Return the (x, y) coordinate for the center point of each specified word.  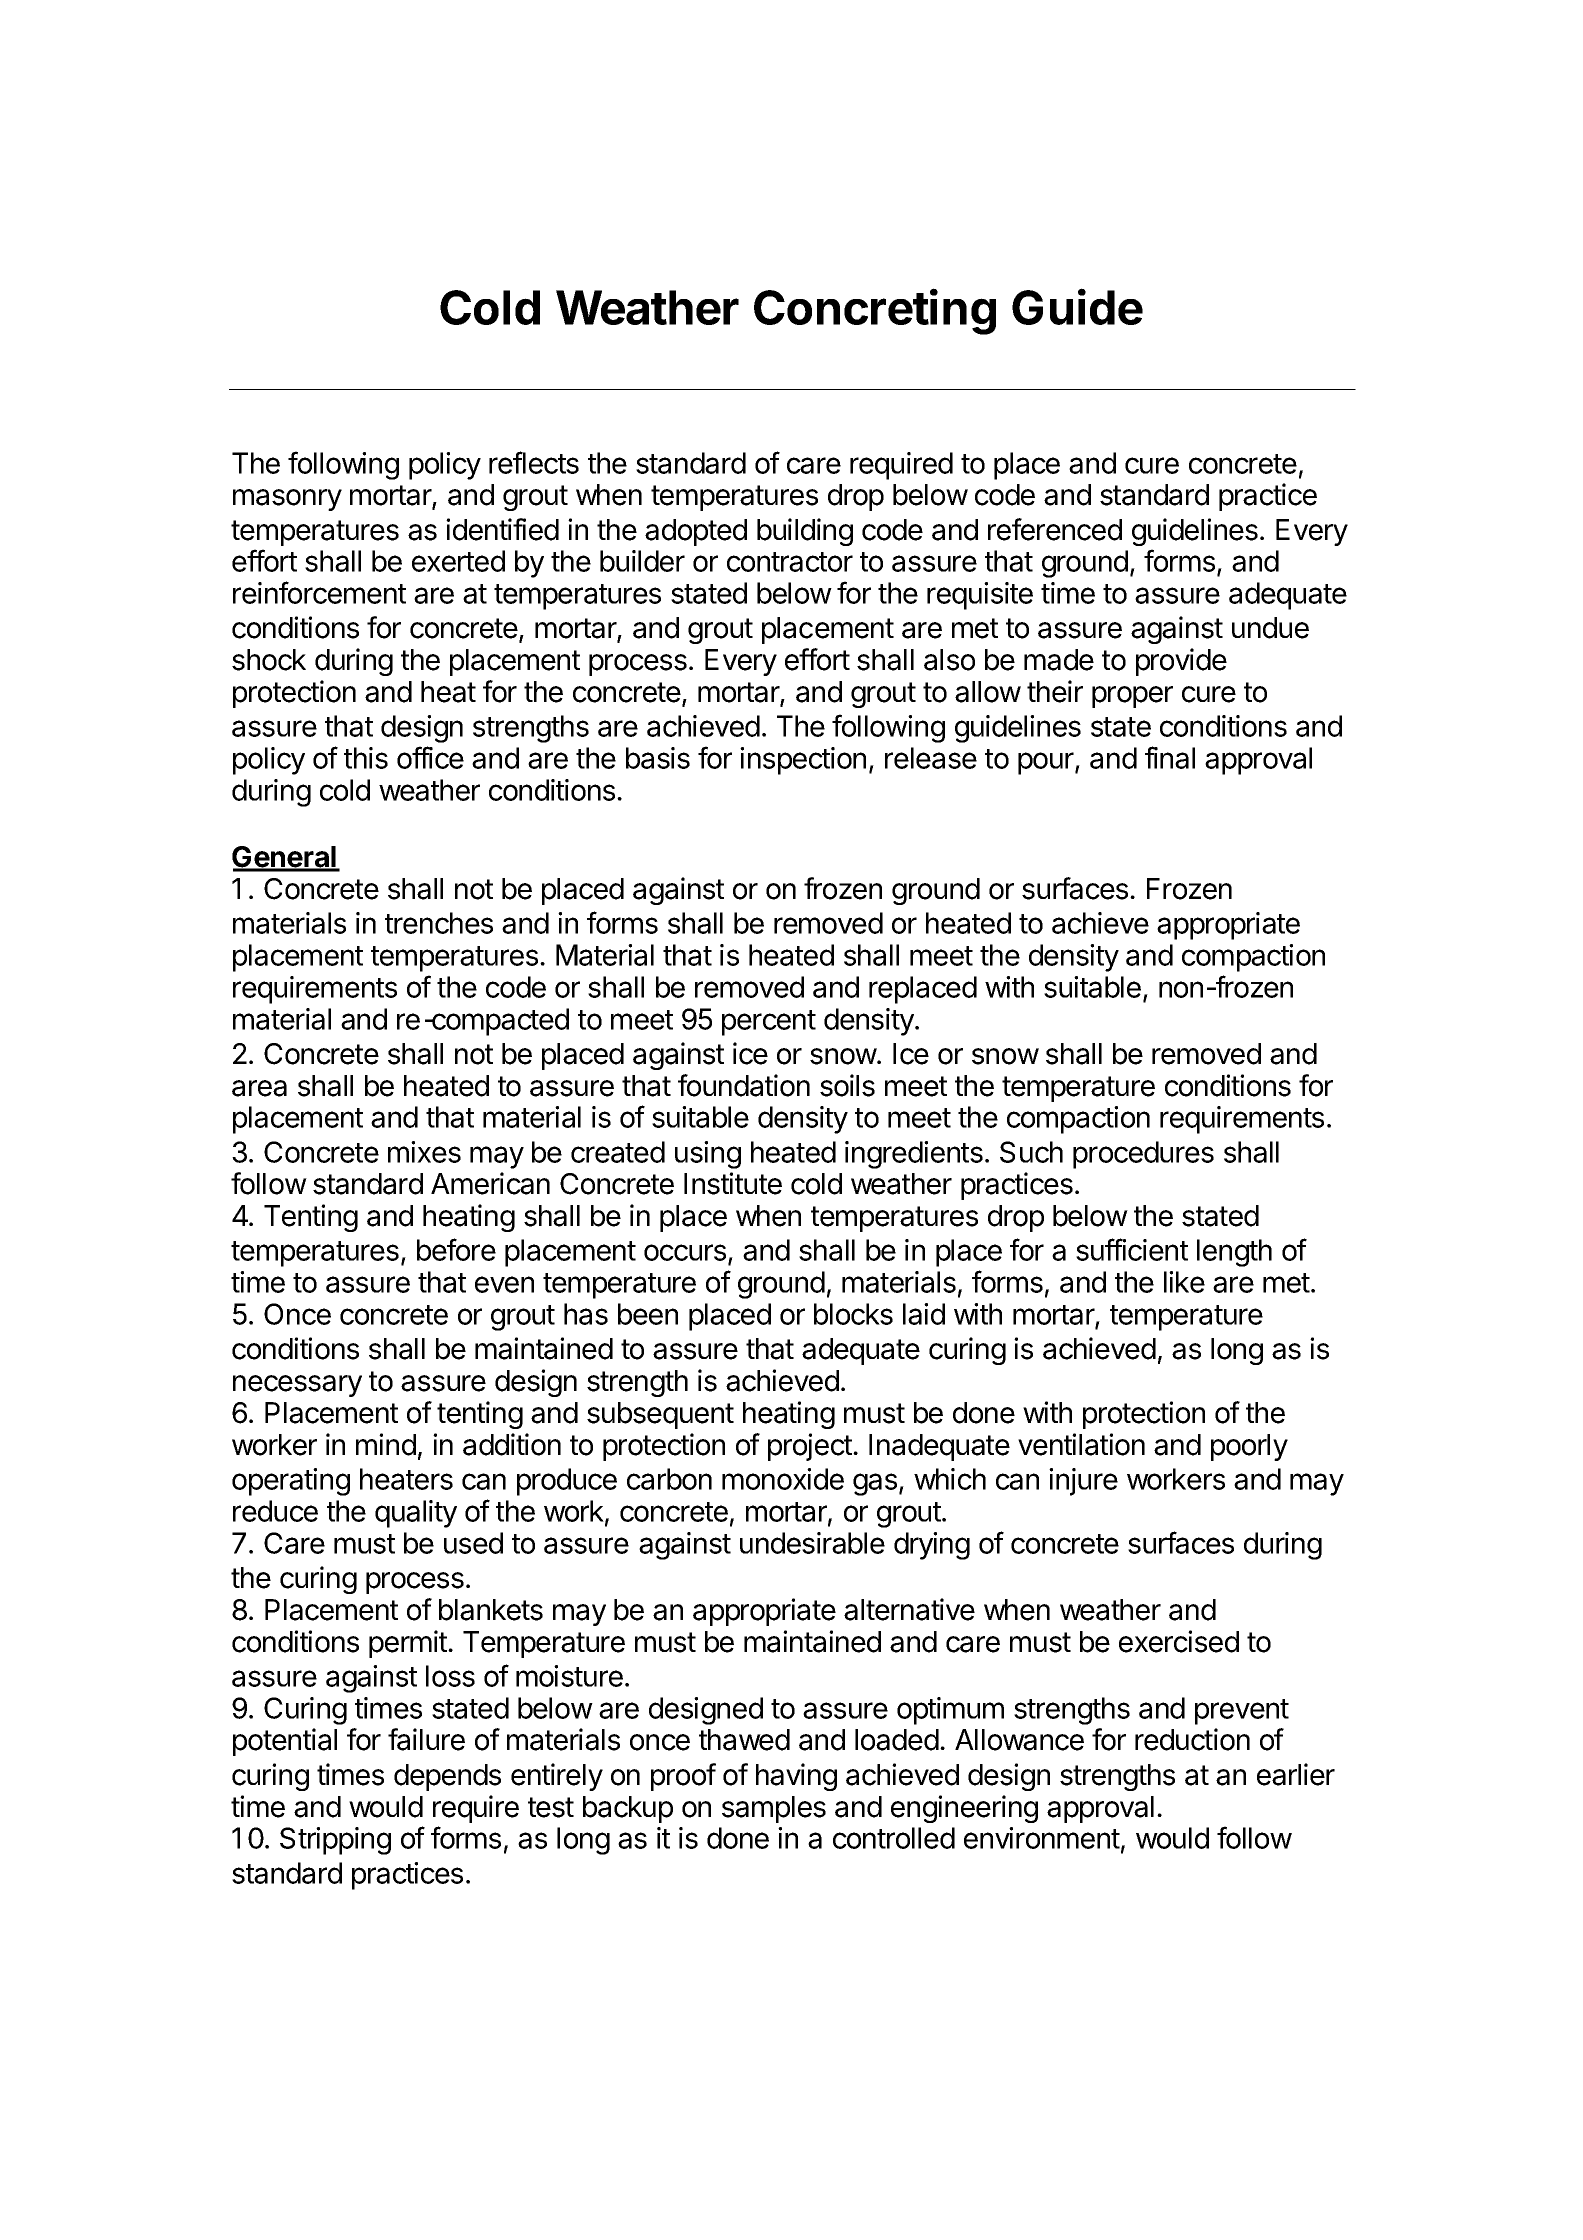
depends (447, 1777)
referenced (1055, 529)
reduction (1192, 1739)
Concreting (875, 311)
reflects (534, 462)
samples (774, 1809)
